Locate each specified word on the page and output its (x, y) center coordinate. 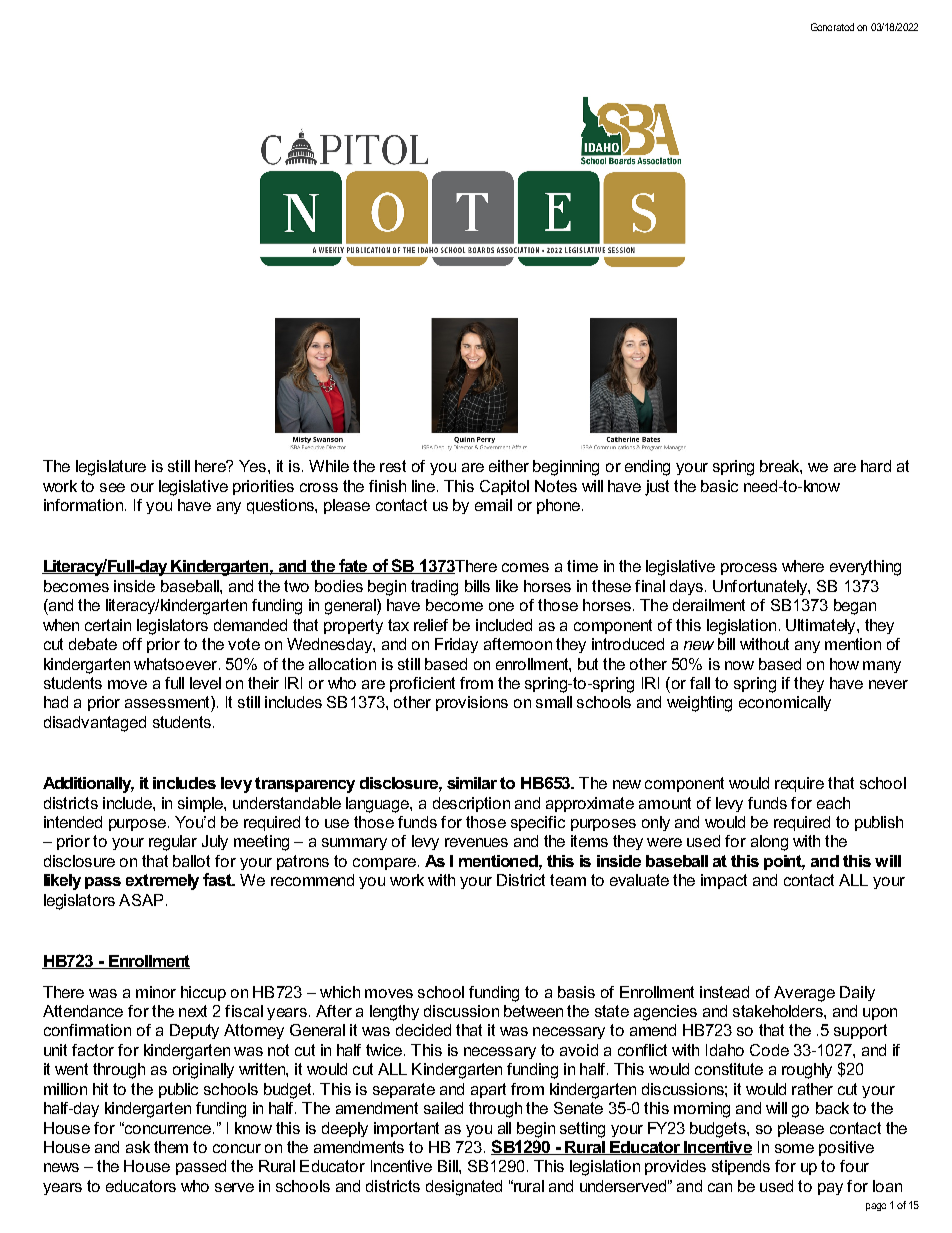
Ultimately (822, 626)
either (509, 466)
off (132, 644)
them (171, 1147)
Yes (254, 466)
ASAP (141, 900)
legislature (111, 468)
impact (724, 881)
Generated (832, 27)
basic (719, 486)
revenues (476, 842)
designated (464, 1188)
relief (431, 625)
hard (876, 466)
